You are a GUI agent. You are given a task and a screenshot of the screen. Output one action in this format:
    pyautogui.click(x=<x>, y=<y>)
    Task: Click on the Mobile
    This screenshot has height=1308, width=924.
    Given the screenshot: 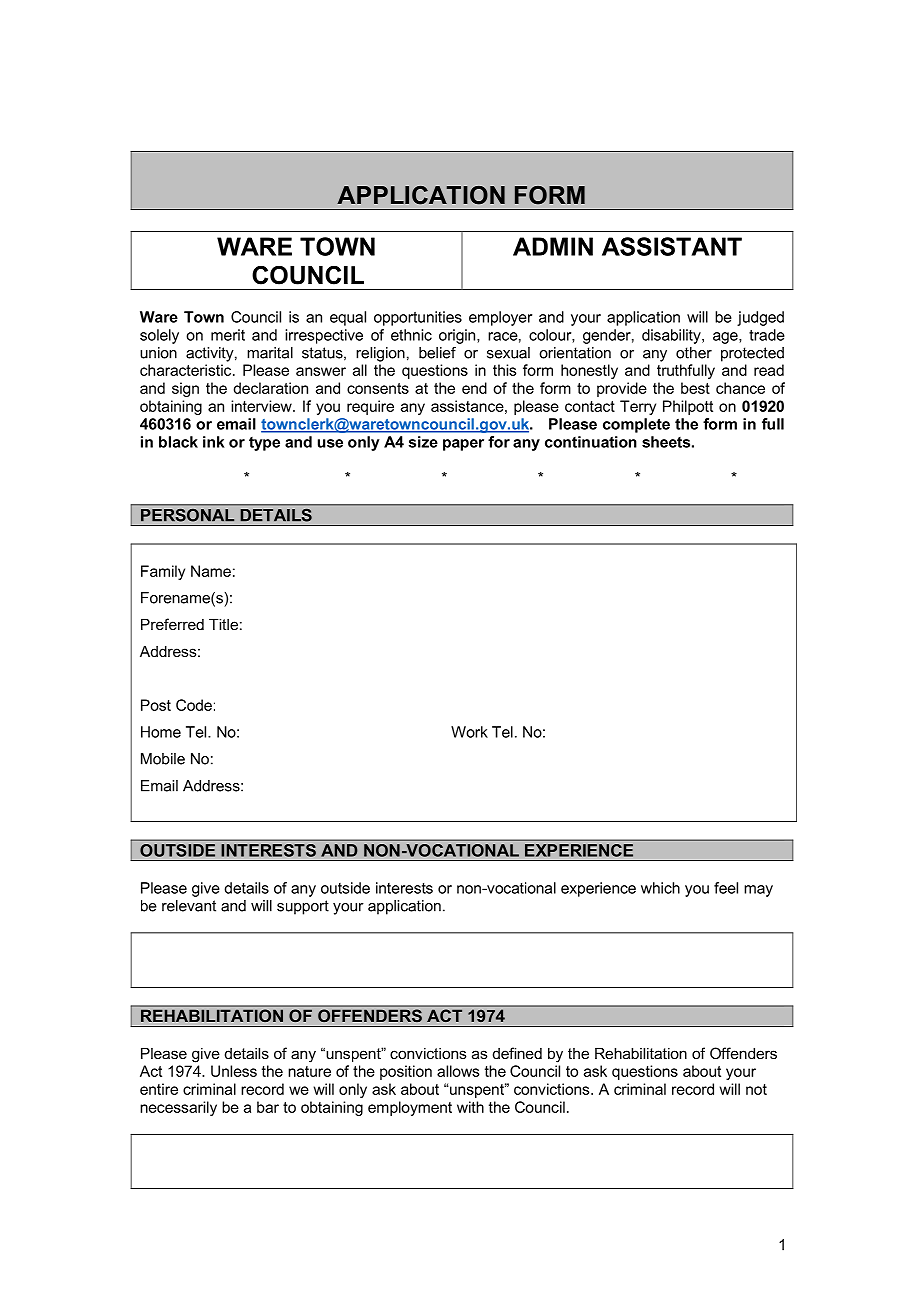 What is the action you would take?
    pyautogui.click(x=163, y=759)
